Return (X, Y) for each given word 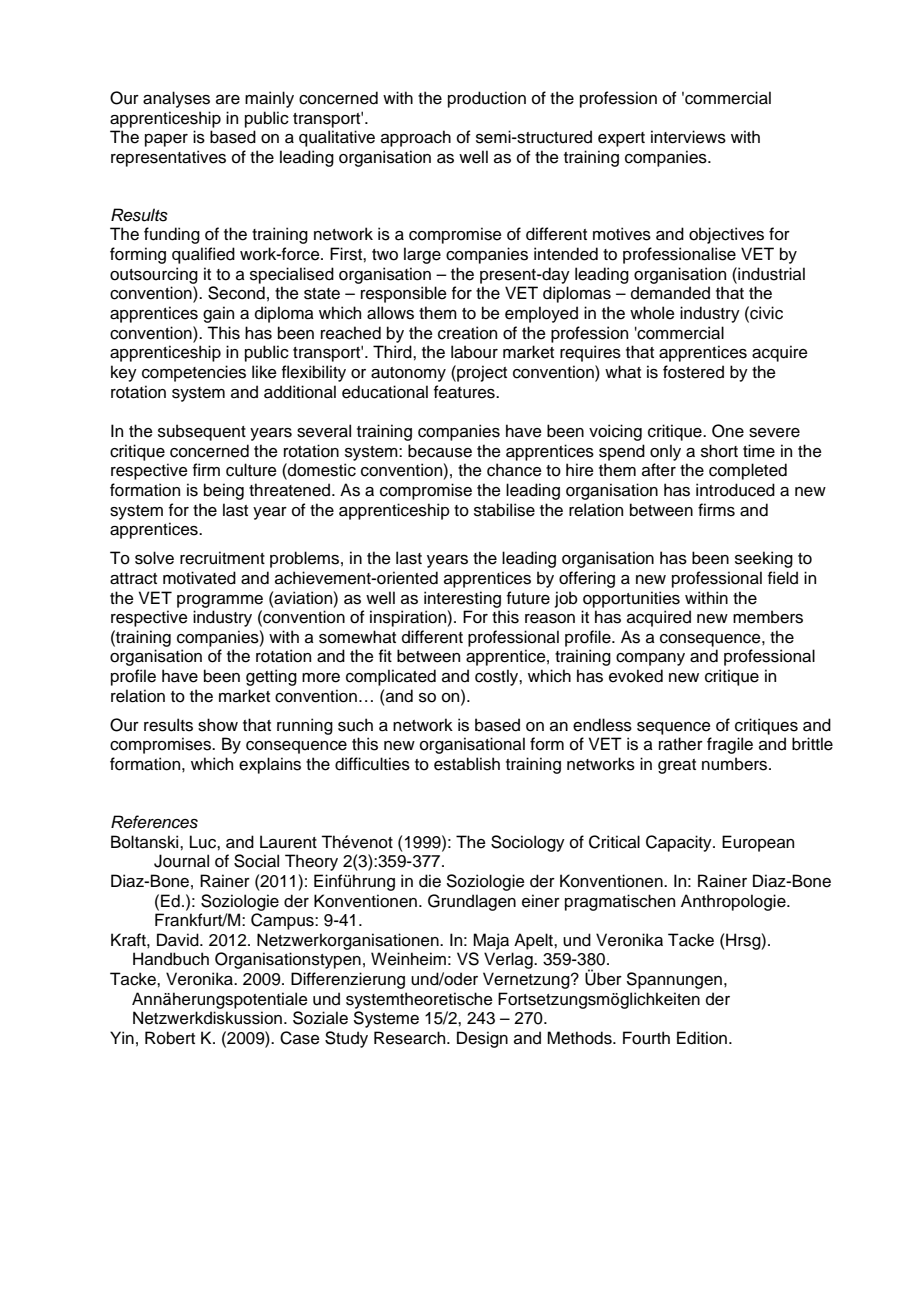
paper (166, 140)
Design (482, 1039)
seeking (764, 559)
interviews (688, 137)
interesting (462, 599)
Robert (170, 1038)
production (487, 99)
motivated (199, 578)
